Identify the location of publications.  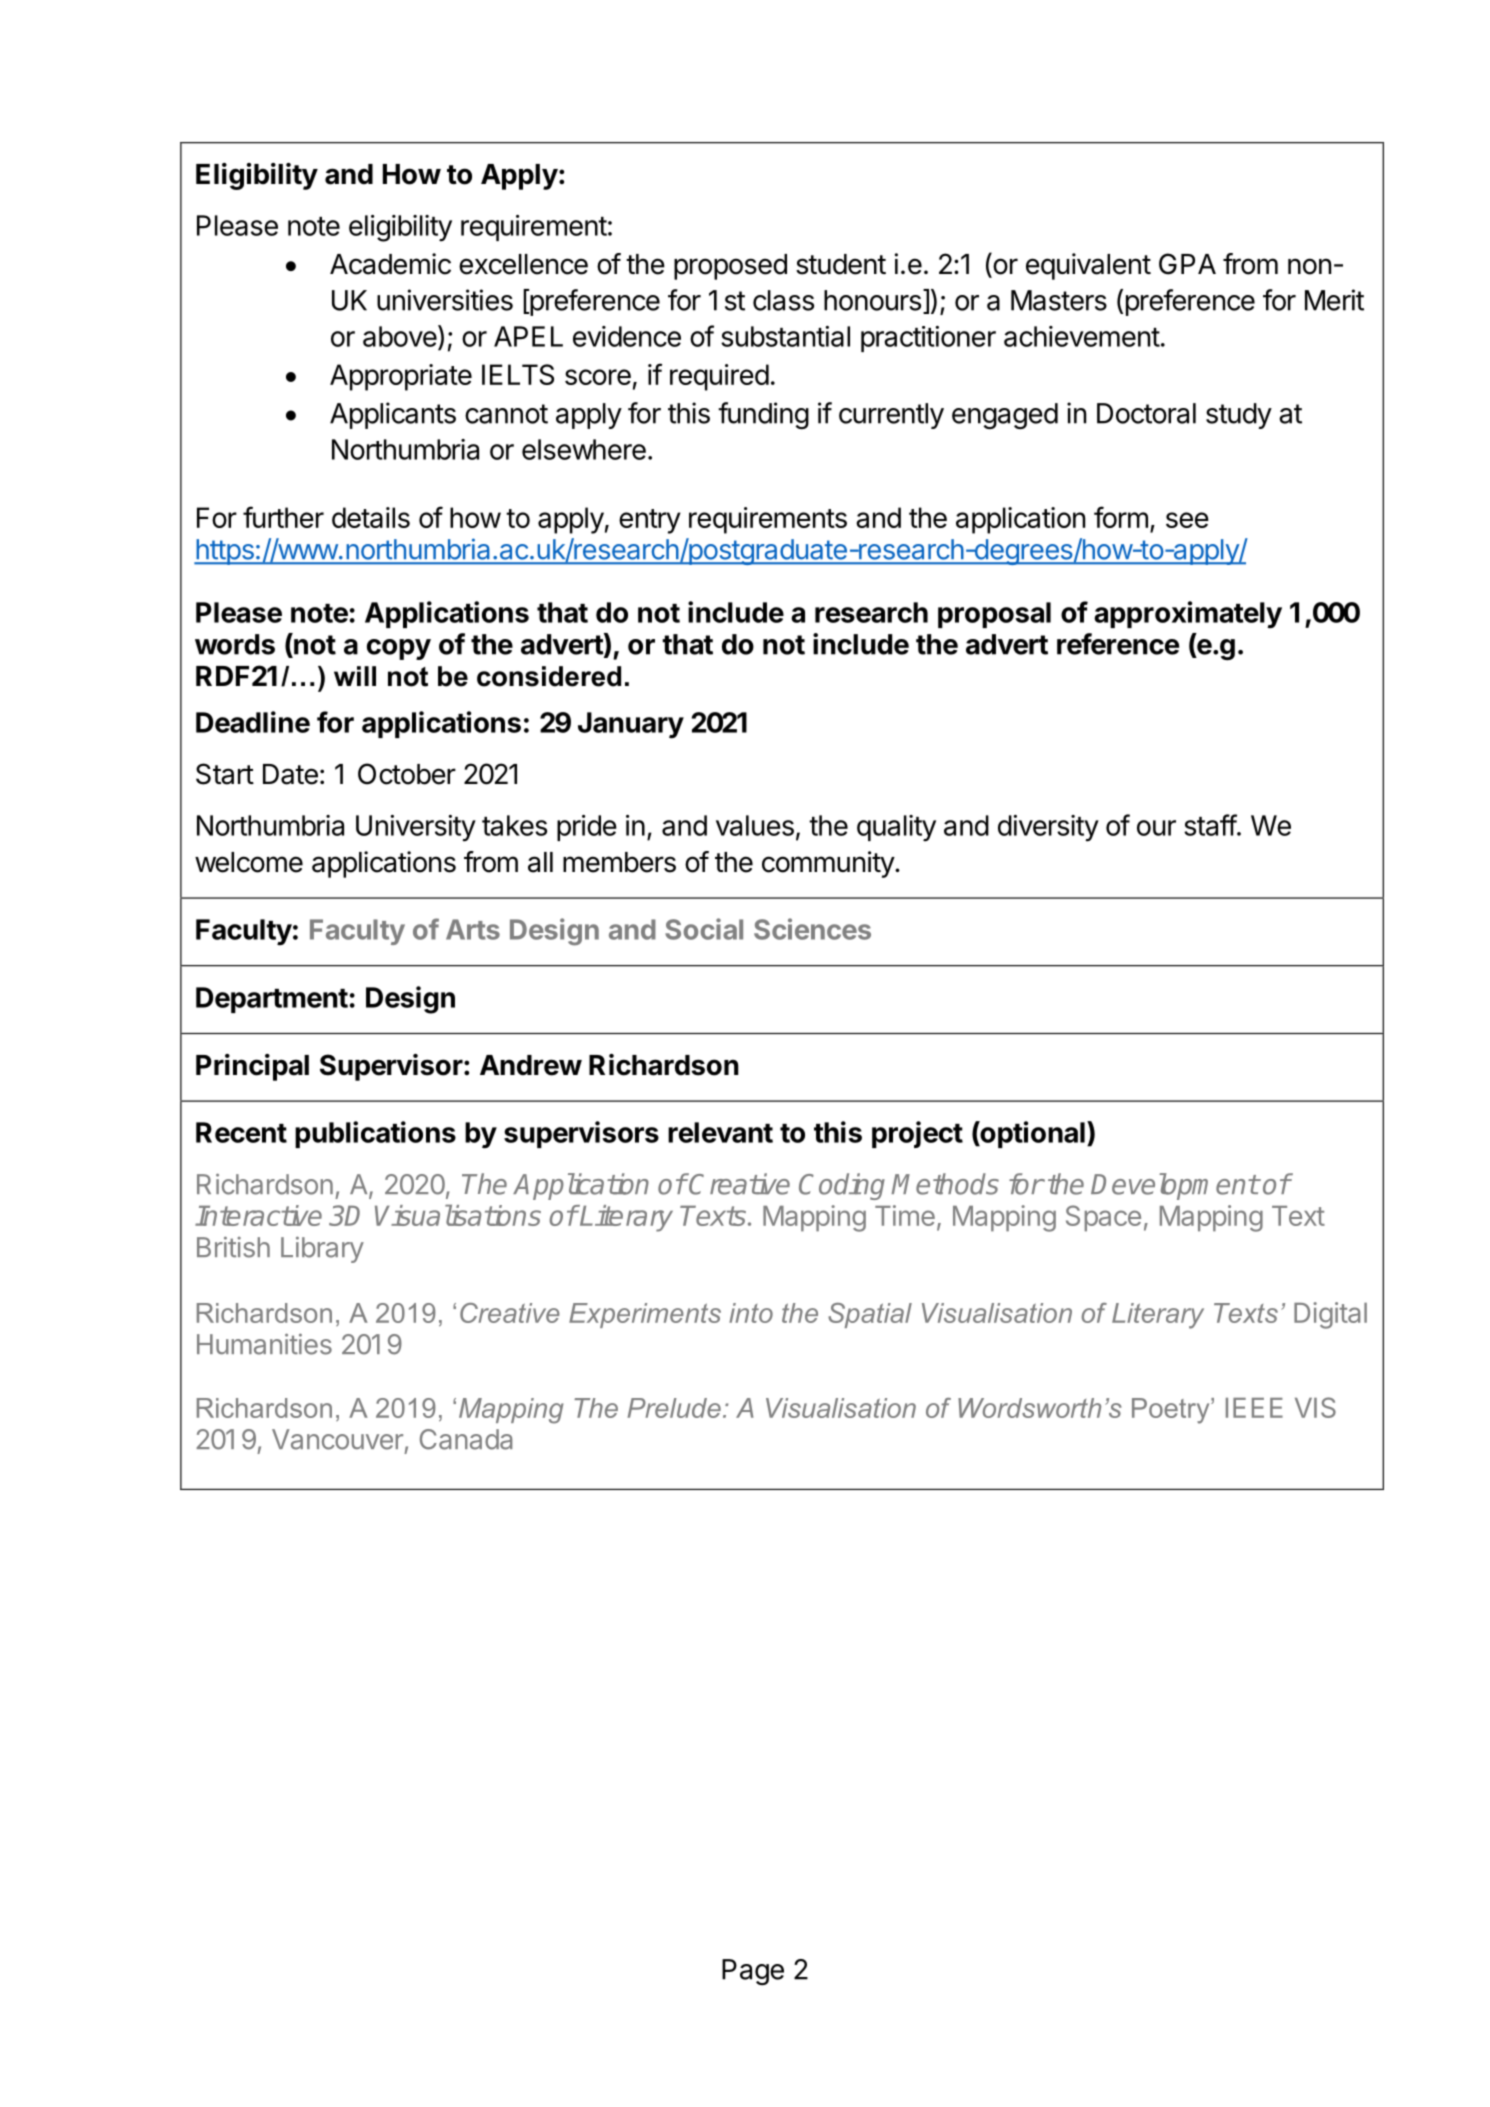
(375, 1134).
